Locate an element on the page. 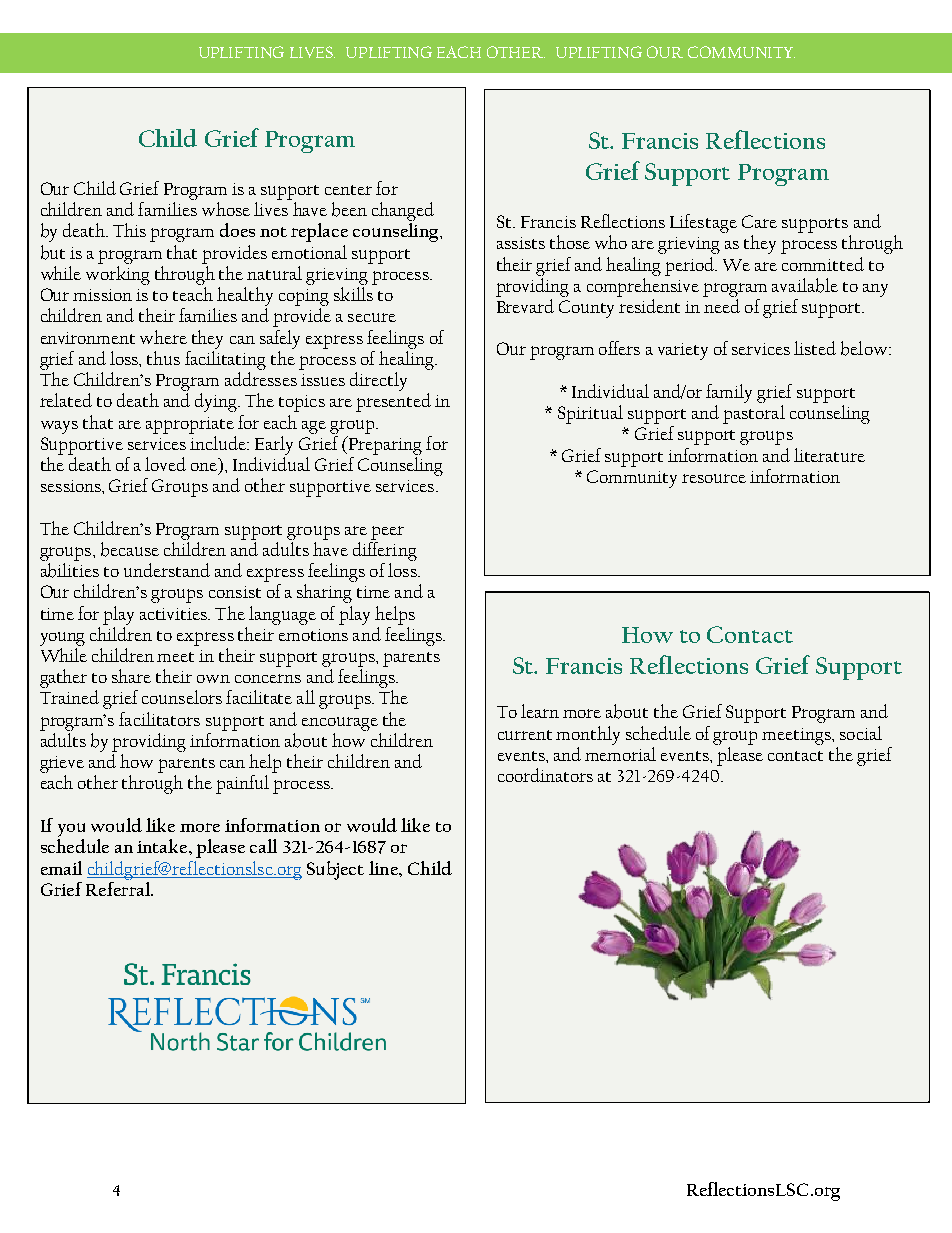 The image size is (952, 1233). counselors is located at coordinates (182, 697).
